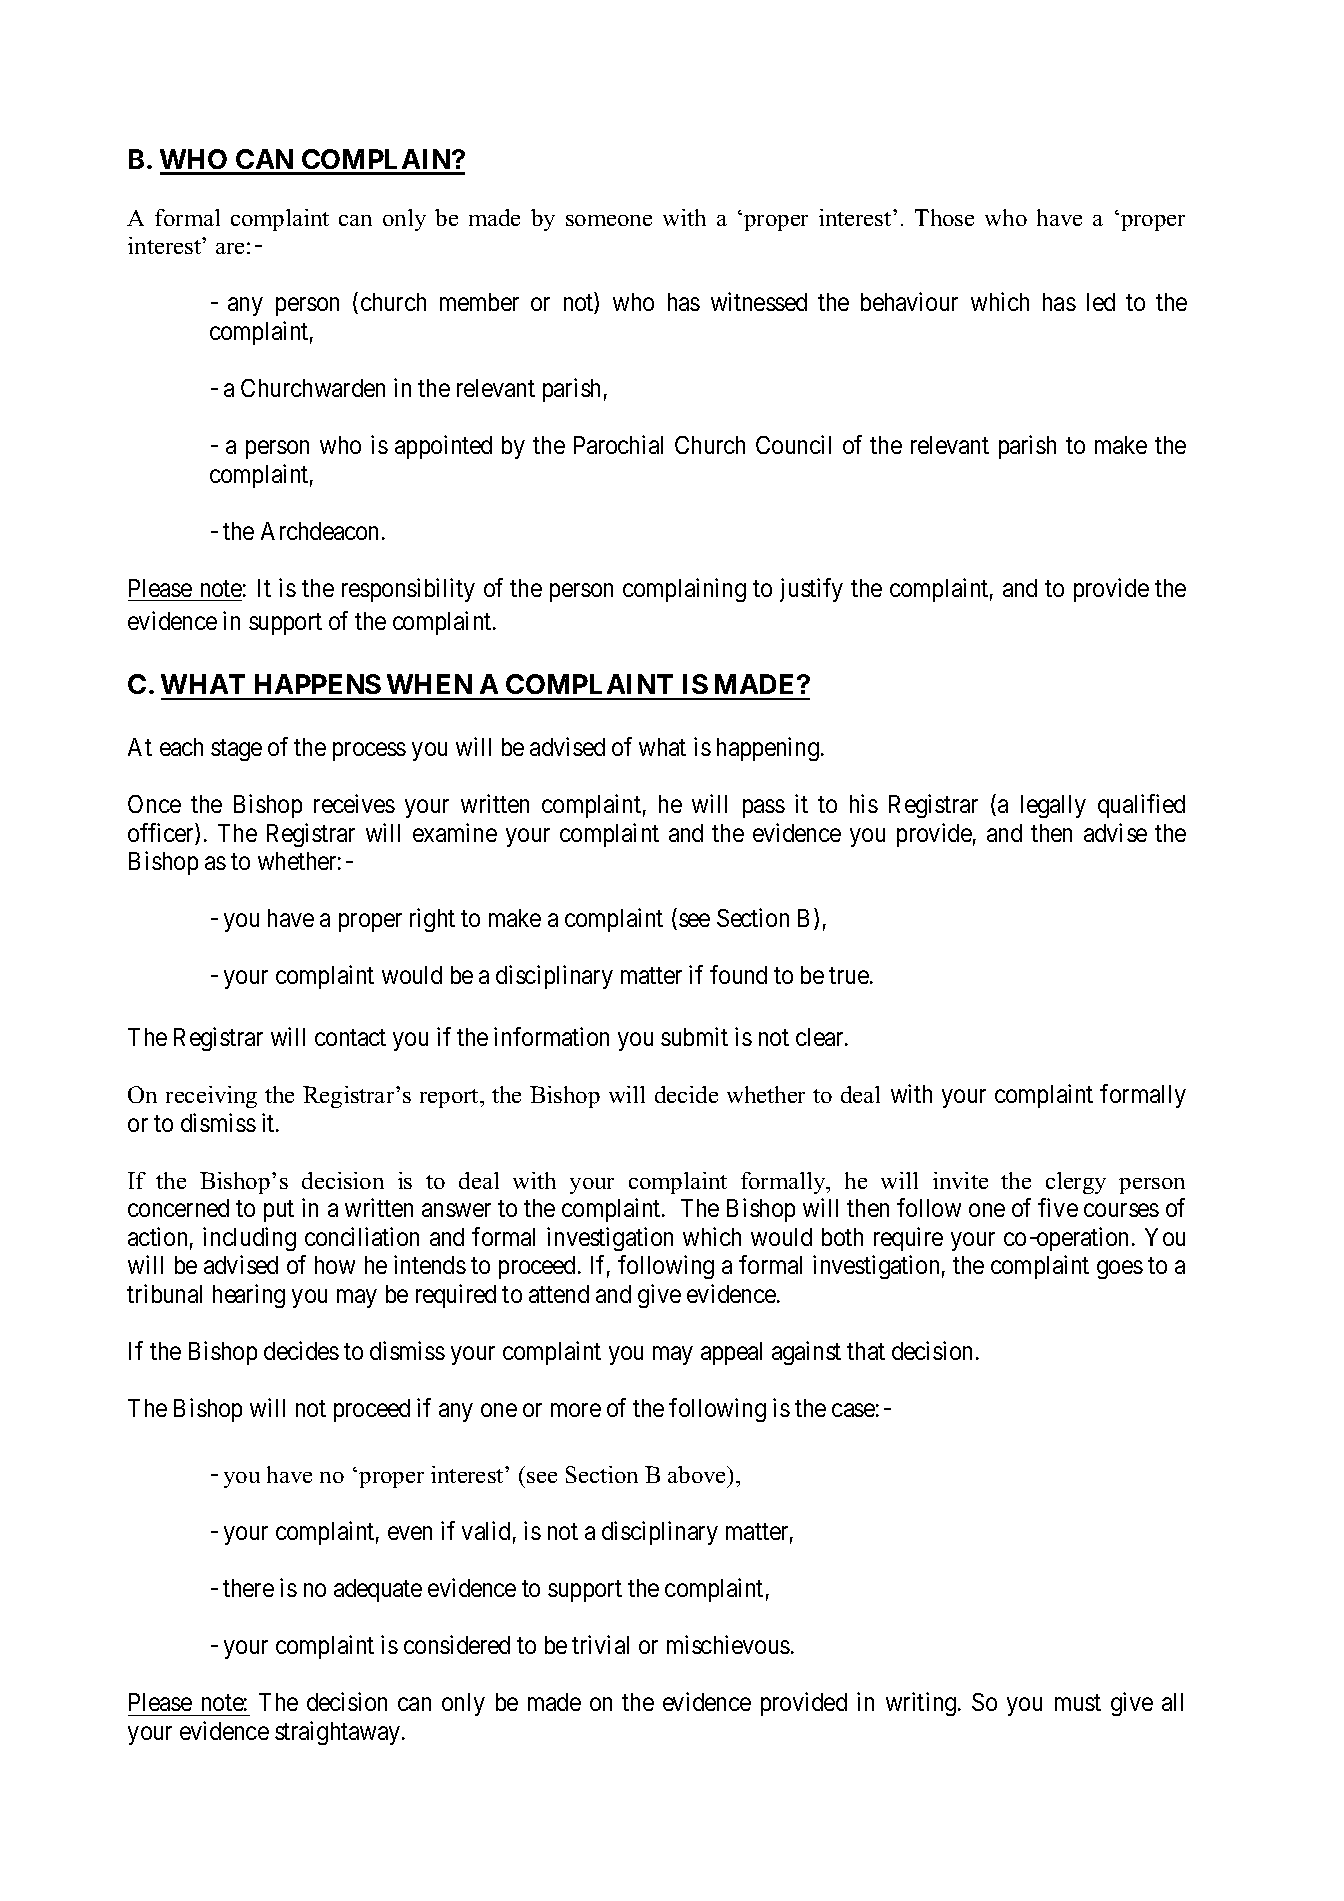 This image has width=1344, height=1901. What do you see at coordinates (609, 220) in the image?
I see `someone` at bounding box center [609, 220].
